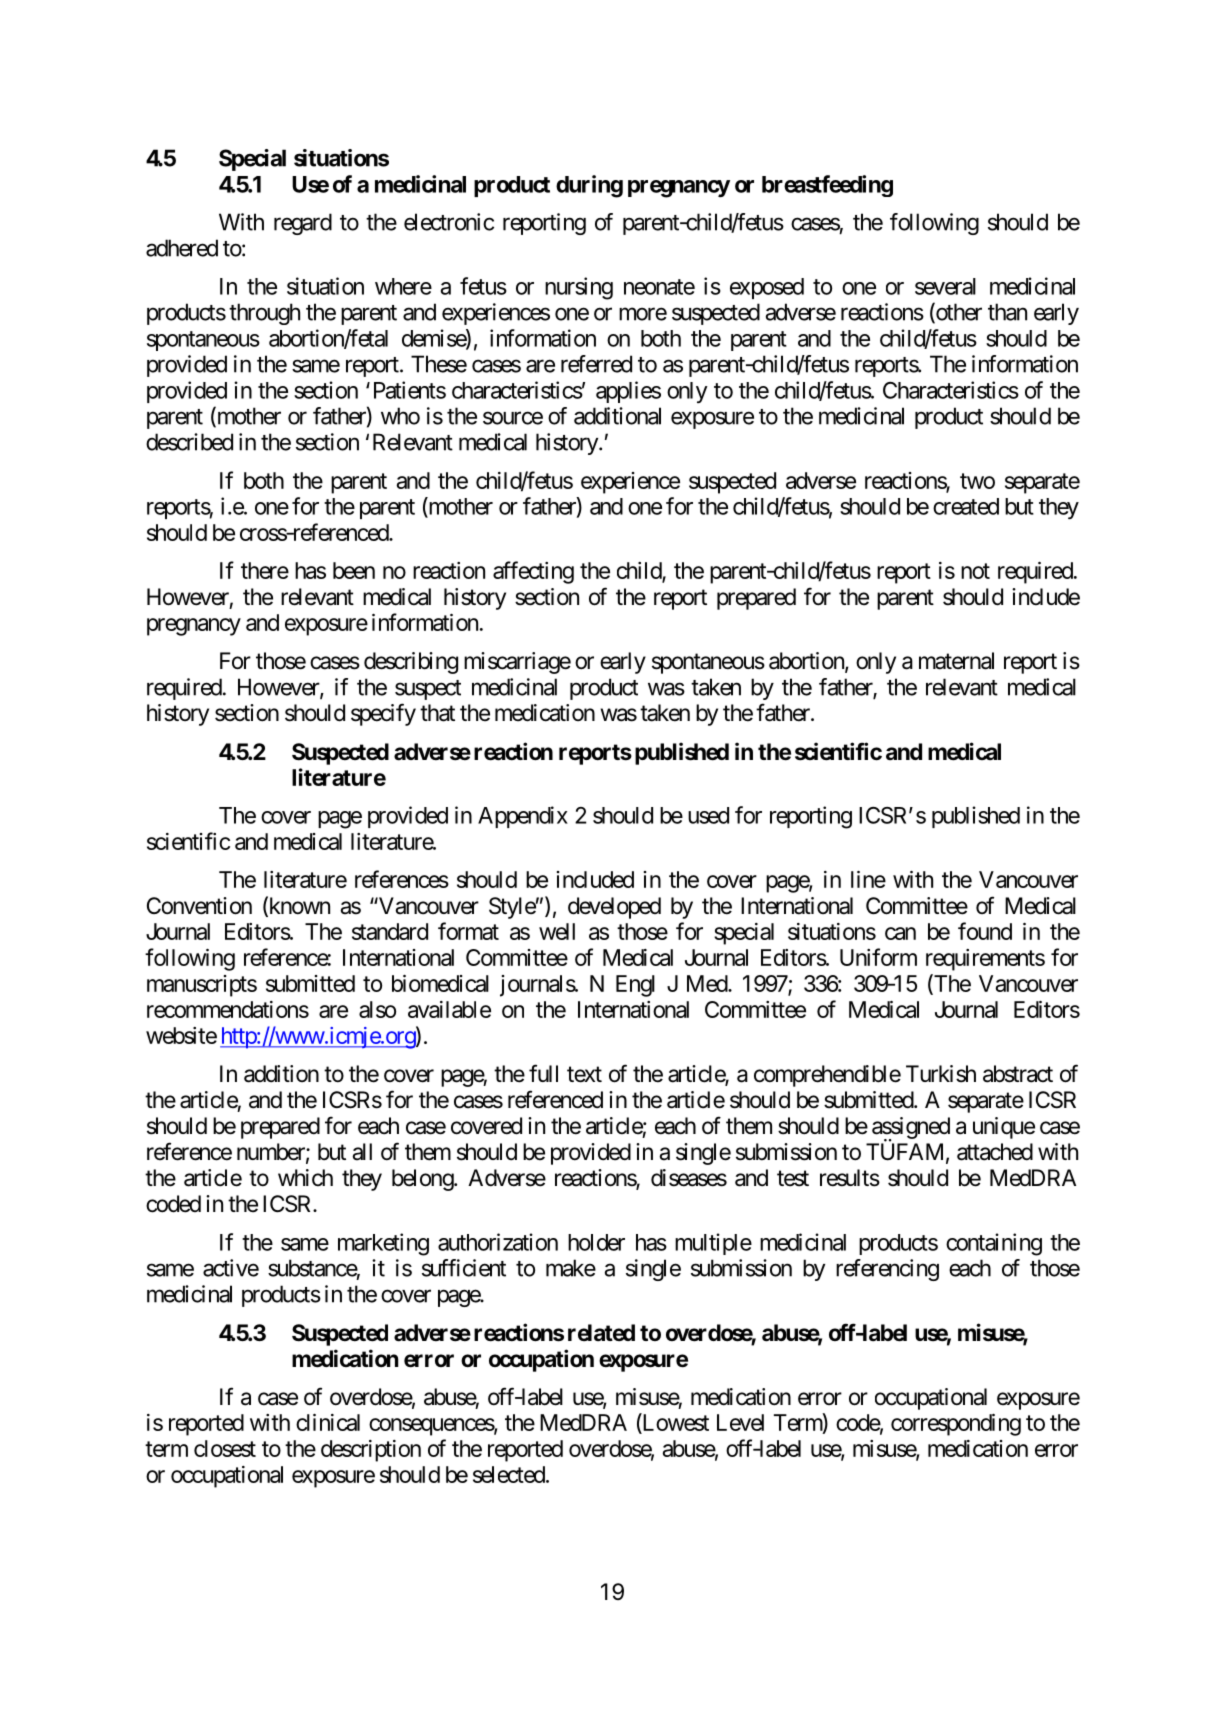 Image resolution: width=1223 pixels, height=1729 pixels. I want to click on maternal, so click(956, 661).
